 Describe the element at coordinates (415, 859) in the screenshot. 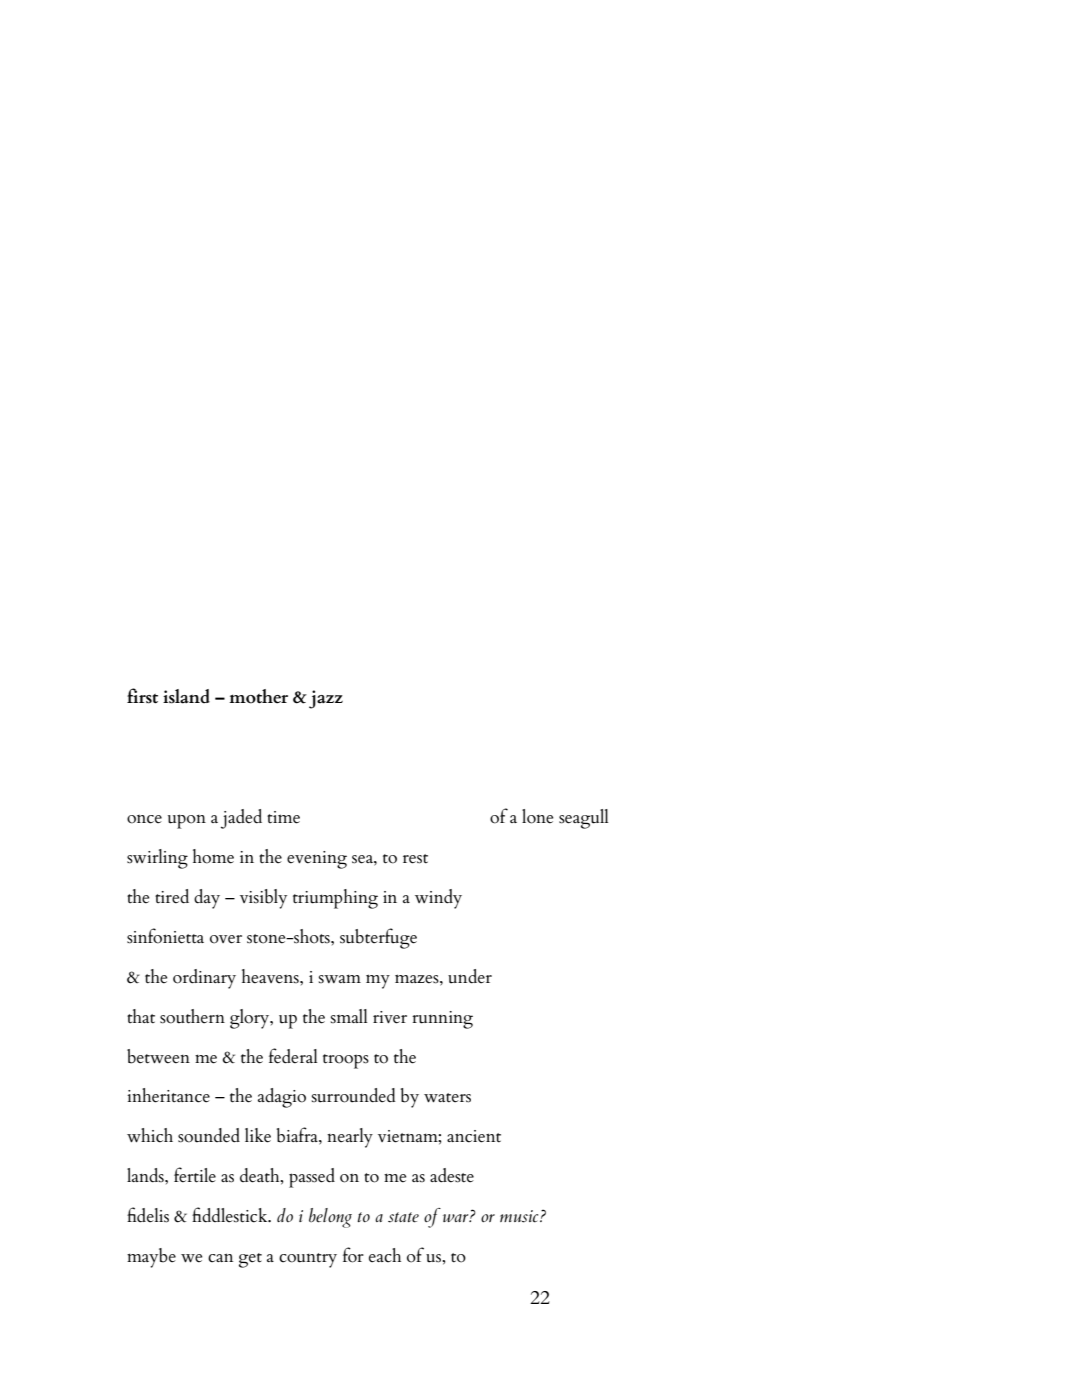

I see `rest` at that location.
